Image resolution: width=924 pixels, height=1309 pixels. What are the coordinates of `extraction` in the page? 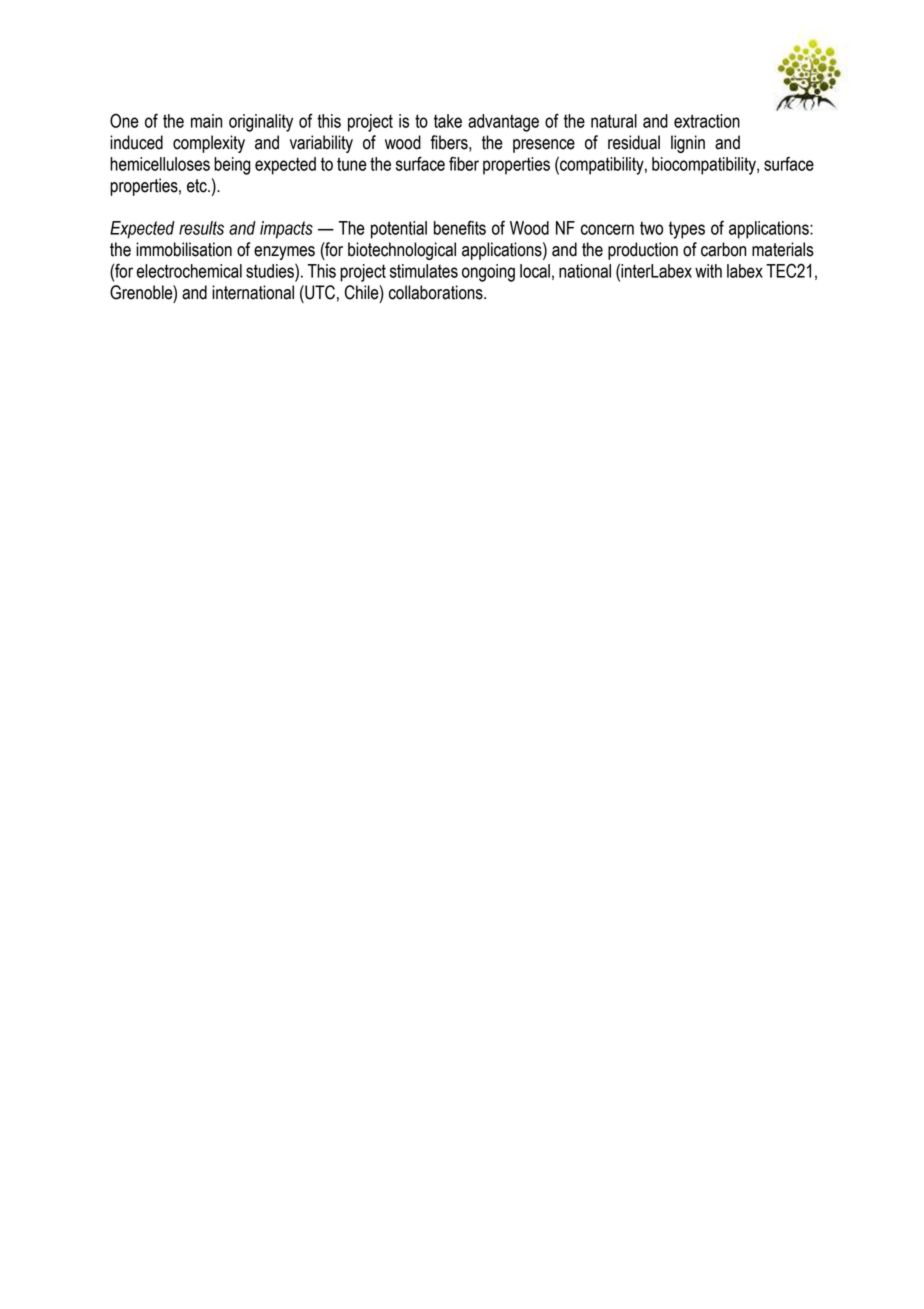 It's located at (707, 121).
